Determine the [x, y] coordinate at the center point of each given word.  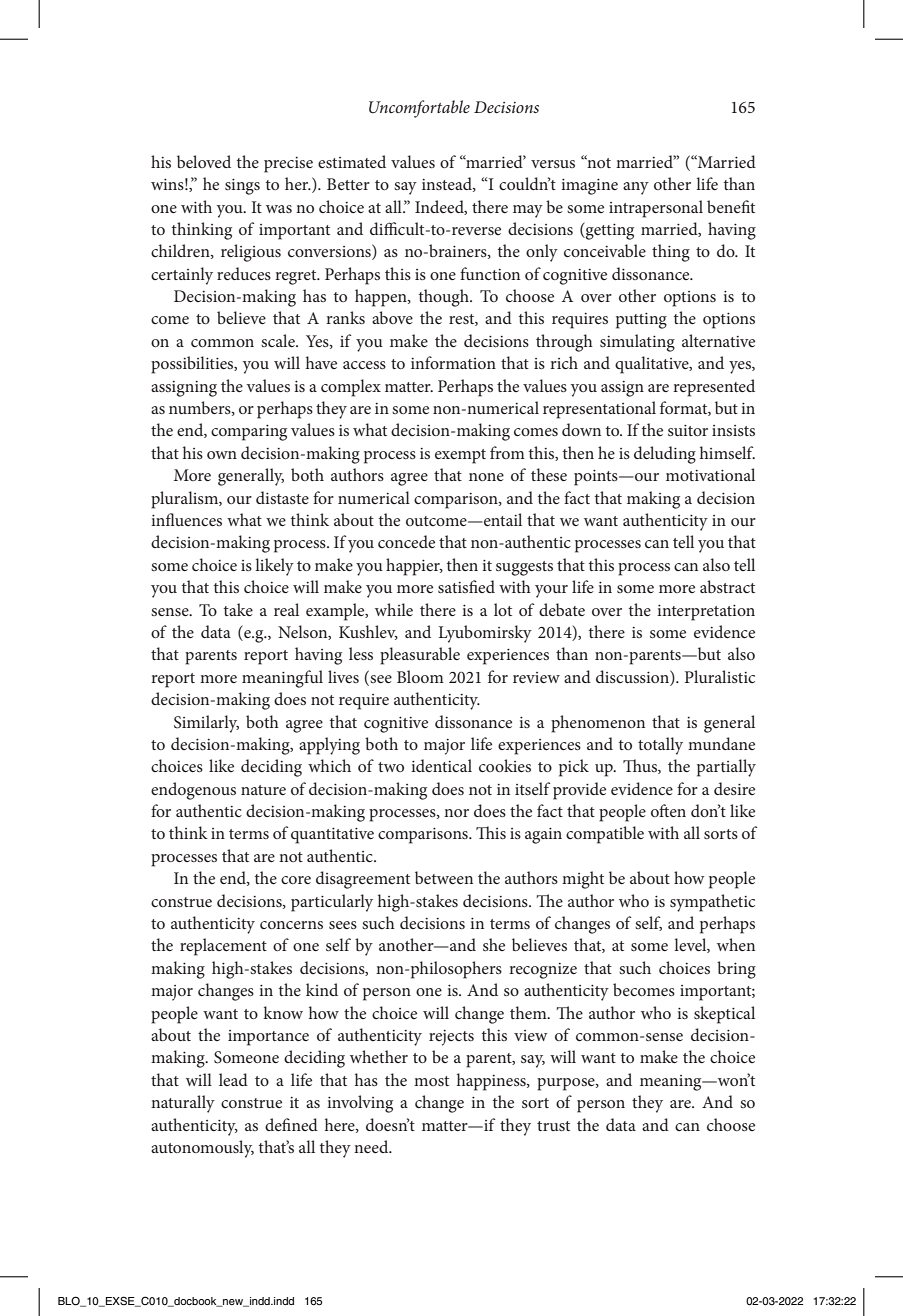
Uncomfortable [419, 109]
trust [553, 1126]
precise [288, 165]
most [431, 1081]
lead [233, 1079]
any [636, 188]
